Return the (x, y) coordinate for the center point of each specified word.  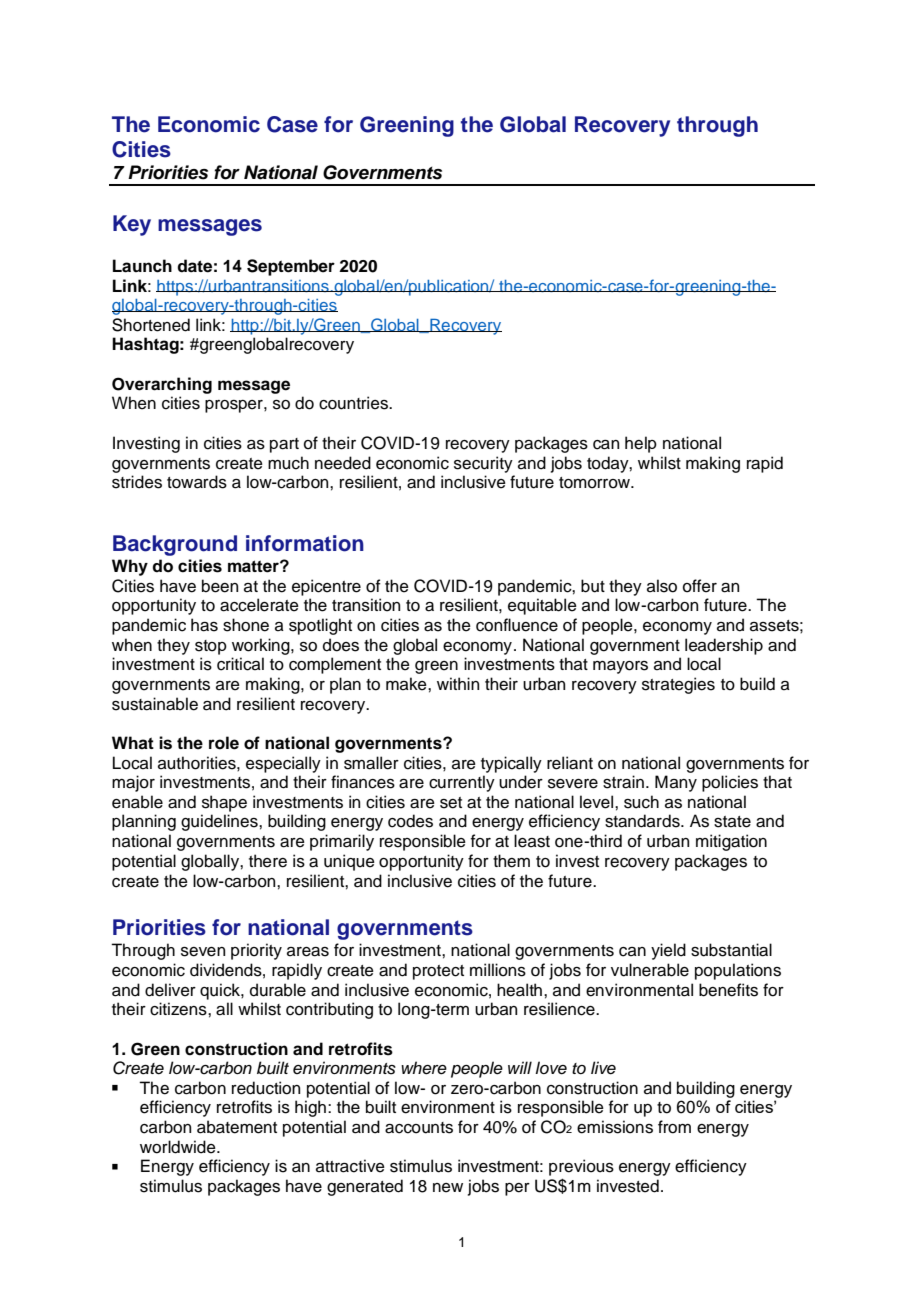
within (458, 683)
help (641, 444)
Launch (142, 266)
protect (438, 972)
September (291, 267)
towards (197, 482)
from (674, 1127)
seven (203, 952)
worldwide (179, 1147)
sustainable (155, 704)
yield (668, 951)
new (448, 1188)
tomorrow (595, 483)
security (483, 464)
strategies (678, 685)
